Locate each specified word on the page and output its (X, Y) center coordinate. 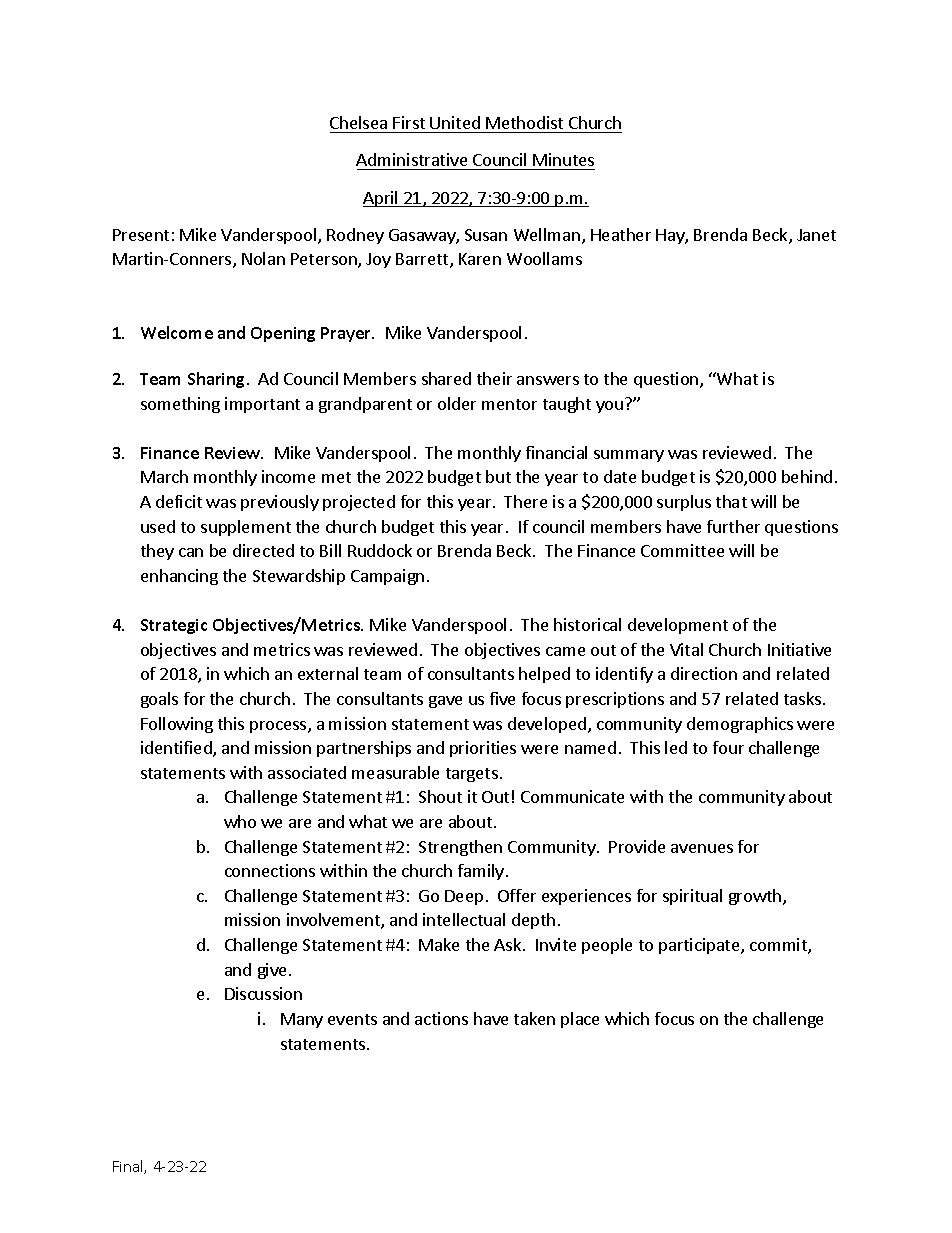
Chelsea (358, 122)
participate (700, 946)
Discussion (263, 993)
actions (441, 1018)
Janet (816, 235)
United (455, 122)
